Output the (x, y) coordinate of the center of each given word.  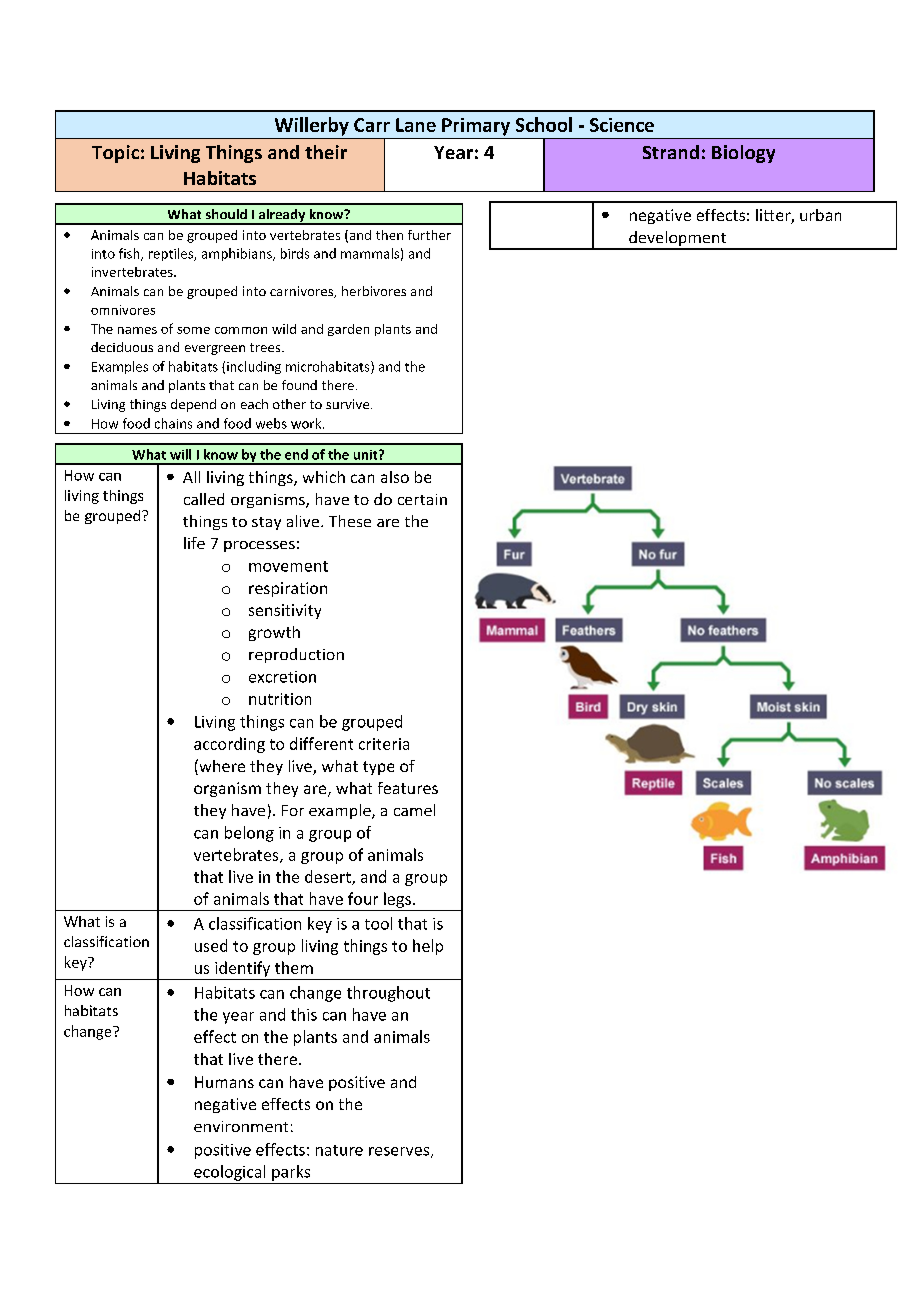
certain (422, 499)
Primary (476, 127)
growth (274, 633)
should (226, 214)
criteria (384, 744)
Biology (743, 154)
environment (241, 1126)
